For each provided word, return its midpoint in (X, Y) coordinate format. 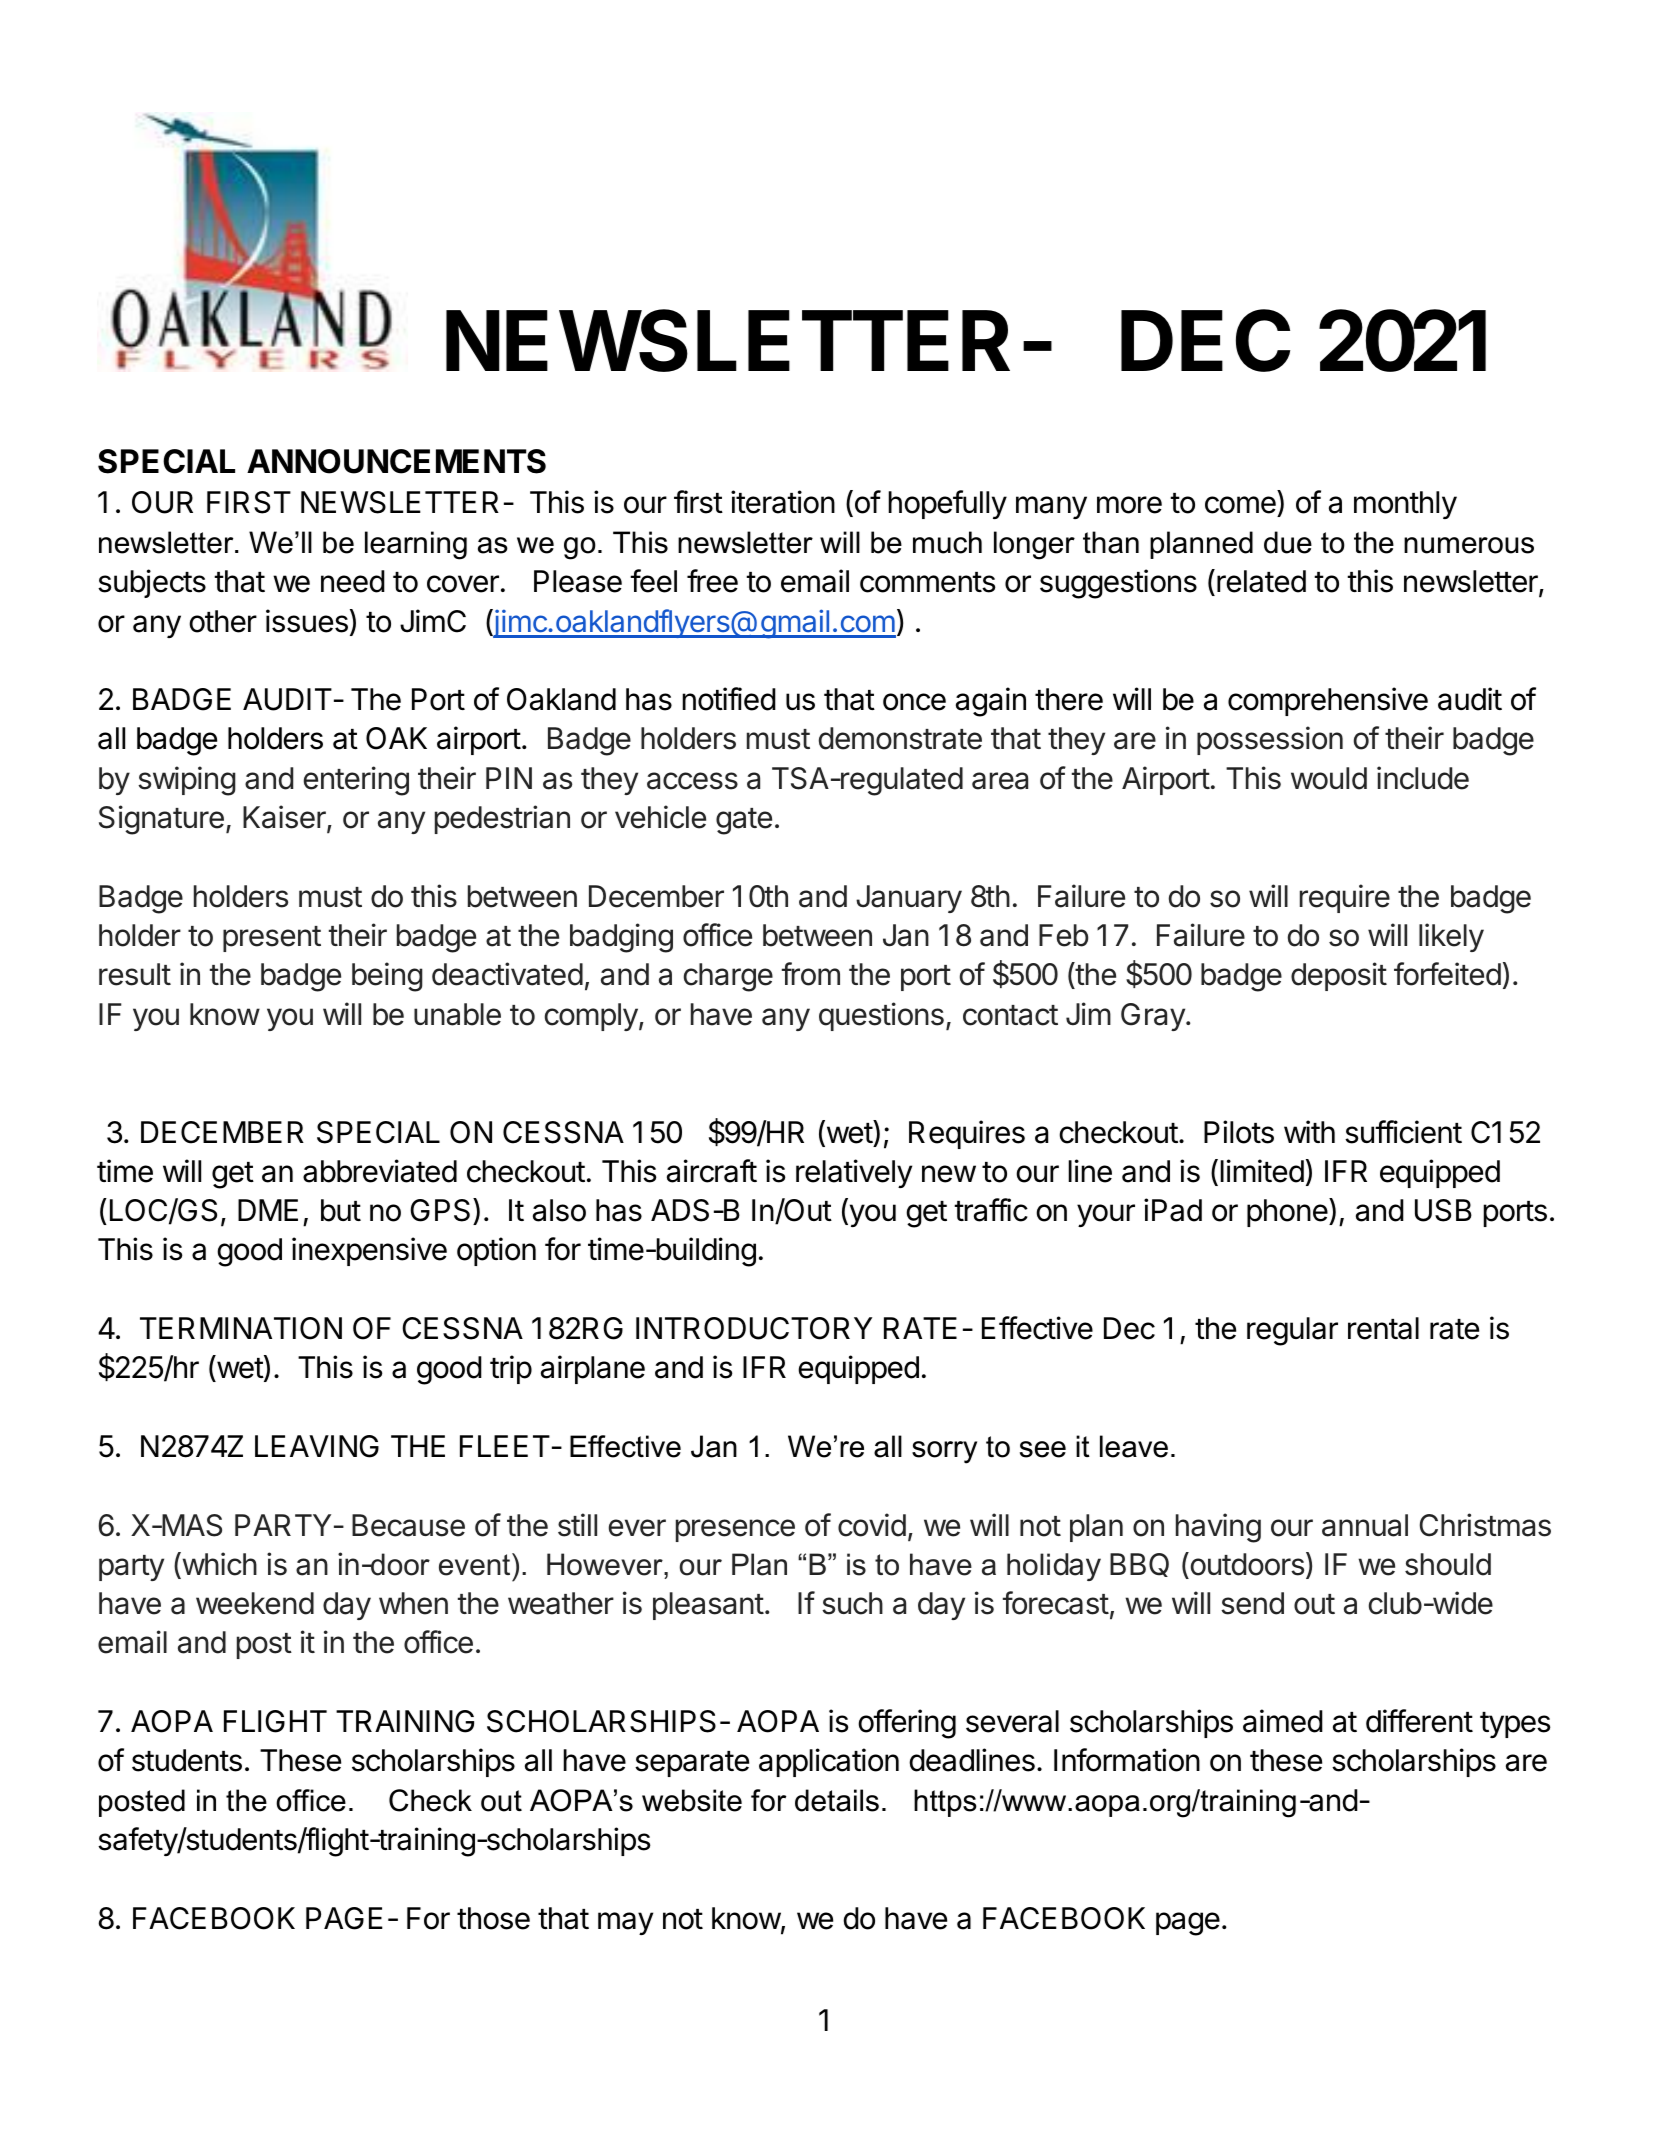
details (837, 1800)
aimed (1283, 1721)
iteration (783, 502)
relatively (854, 1173)
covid (872, 1525)
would (1329, 778)
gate (744, 821)
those (493, 1918)
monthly (1405, 505)
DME (268, 1210)
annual (1365, 1525)
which (218, 1565)
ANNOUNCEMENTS (396, 461)
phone (1288, 1212)
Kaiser (285, 818)
